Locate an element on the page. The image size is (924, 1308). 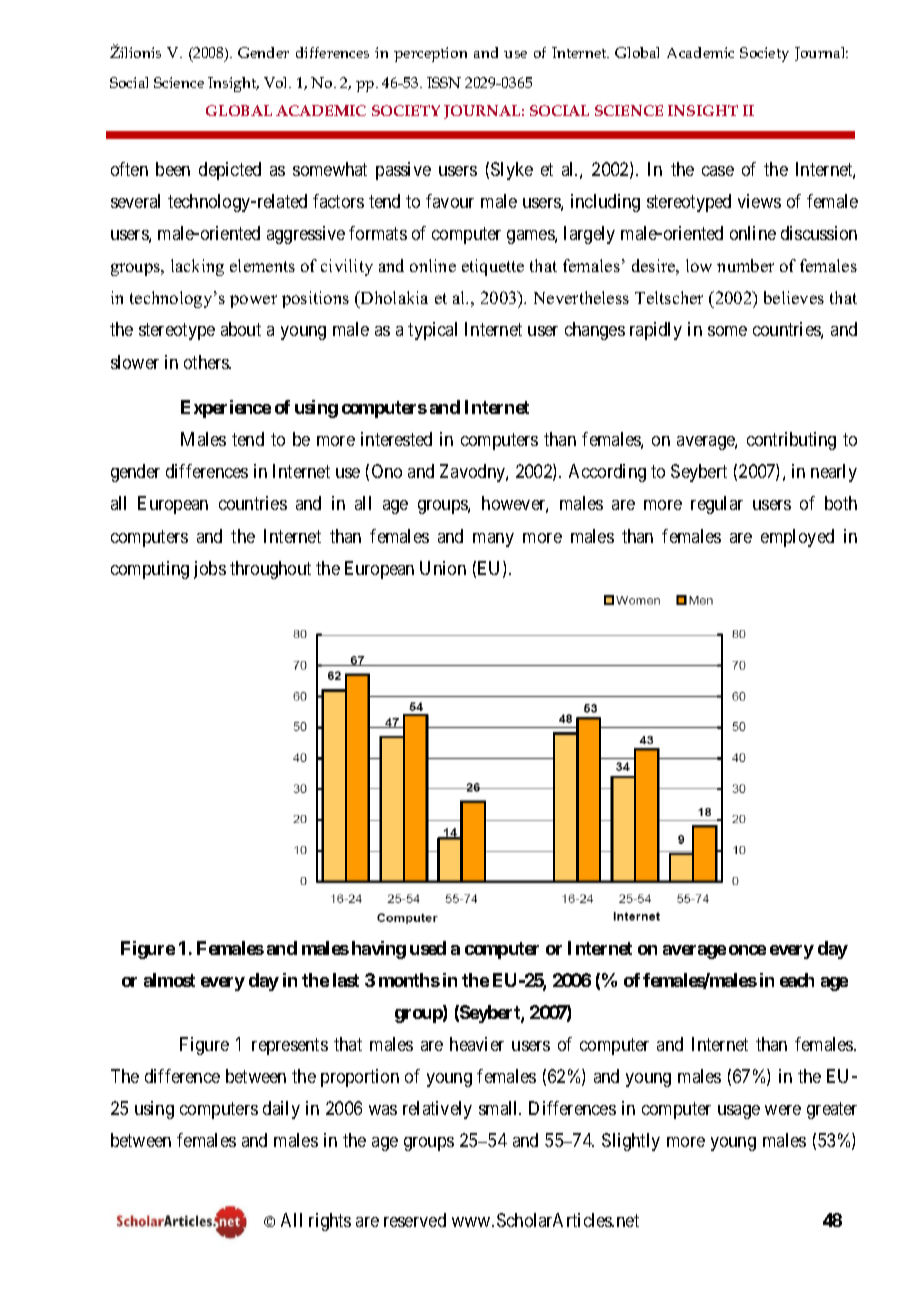
employed is located at coordinates (797, 538).
